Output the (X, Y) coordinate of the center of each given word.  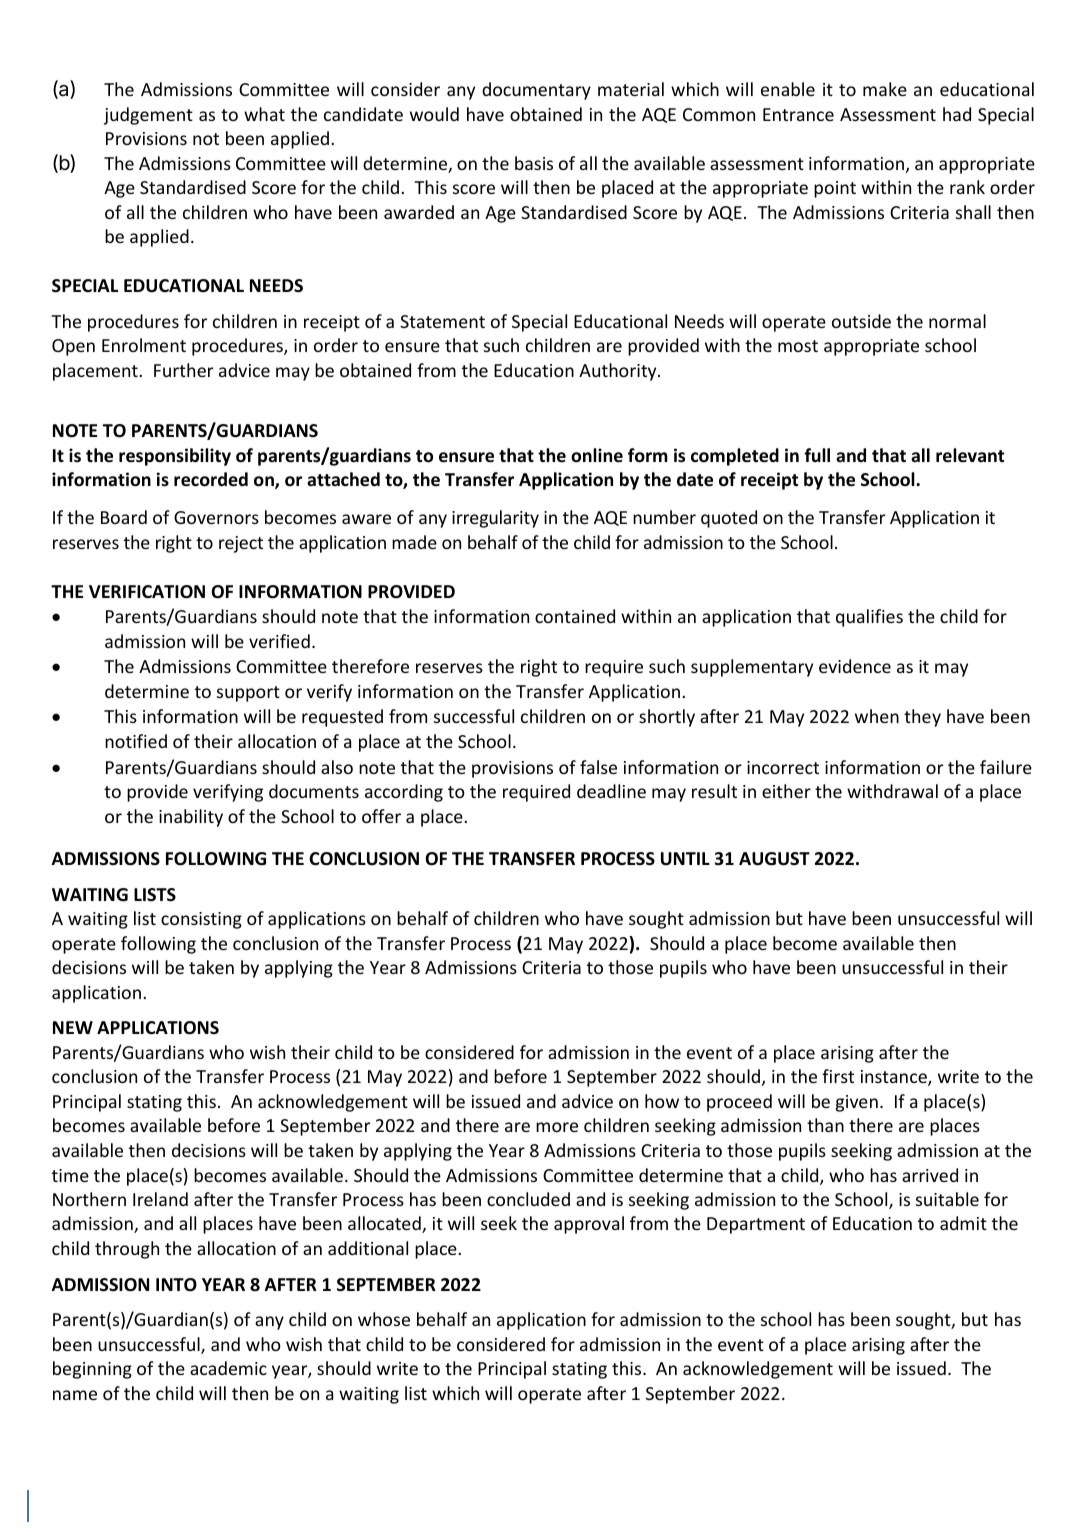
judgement (148, 116)
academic (228, 1368)
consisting (201, 920)
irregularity (495, 519)
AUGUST (774, 859)
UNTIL (685, 858)
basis (534, 163)
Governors (216, 517)
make (885, 89)
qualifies (869, 618)
